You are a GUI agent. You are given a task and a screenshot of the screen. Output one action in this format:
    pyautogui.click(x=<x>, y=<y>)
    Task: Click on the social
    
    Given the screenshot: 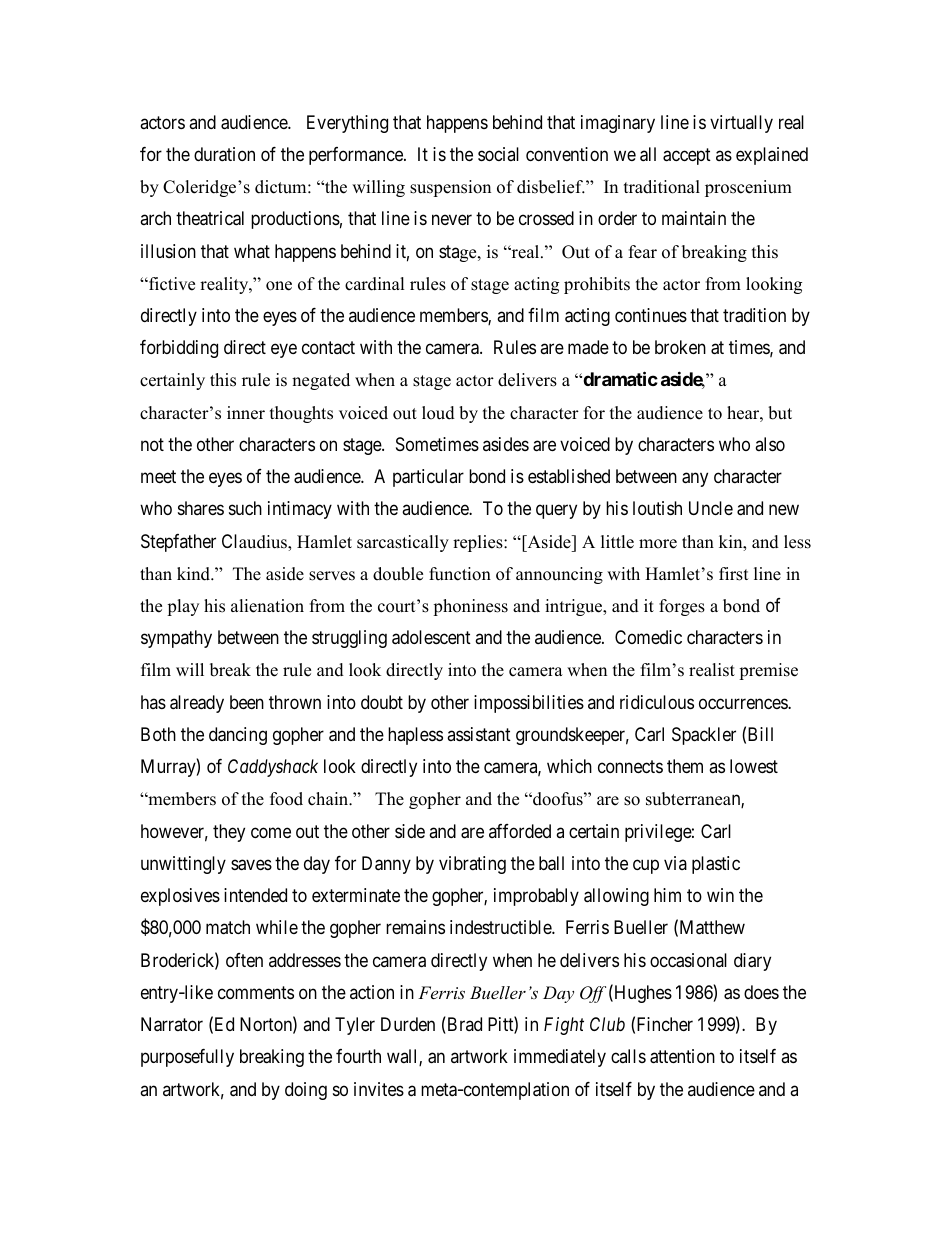 What is the action you would take?
    pyautogui.click(x=498, y=154)
